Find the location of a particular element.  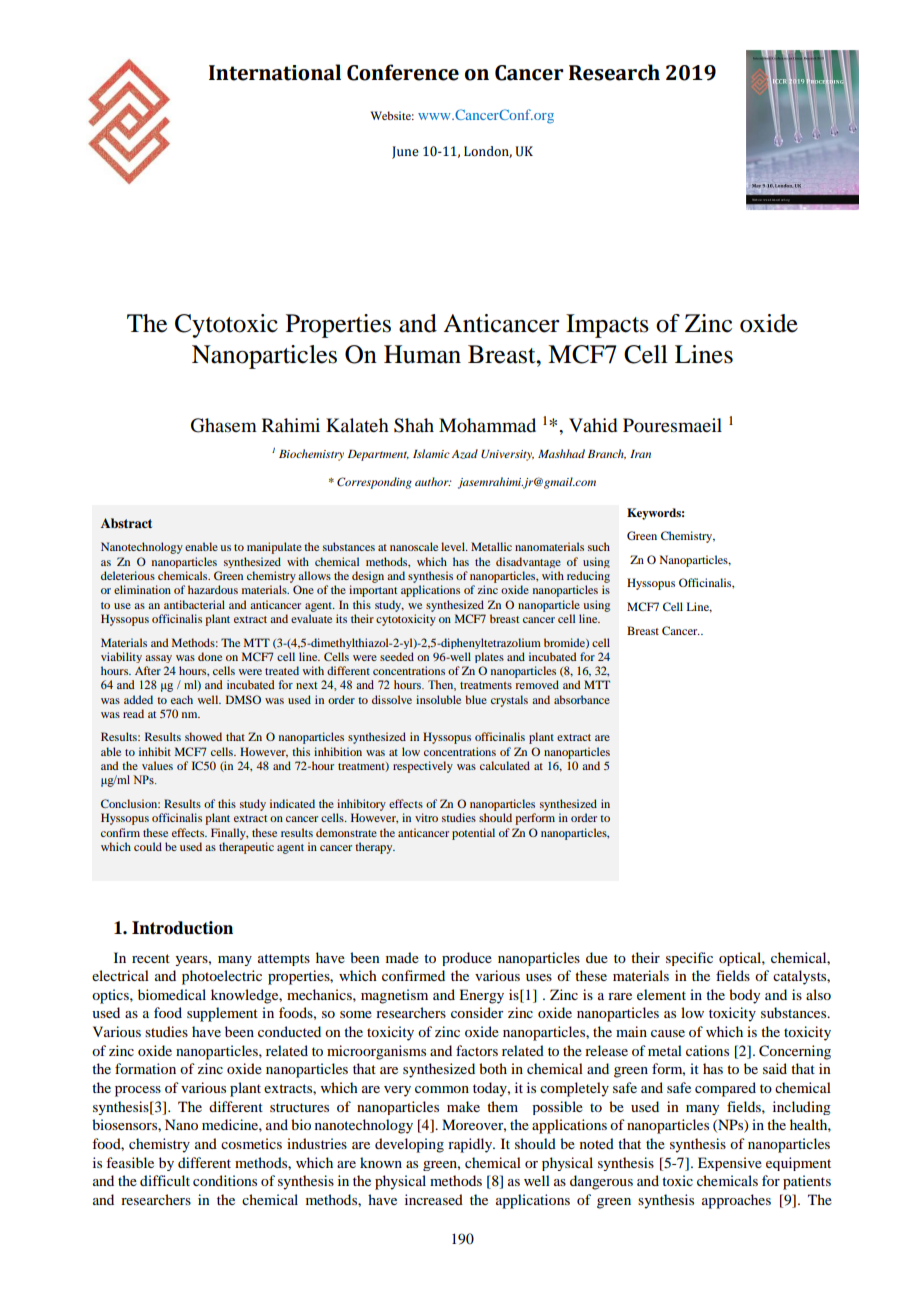

conditions is located at coordinates (225, 1180).
